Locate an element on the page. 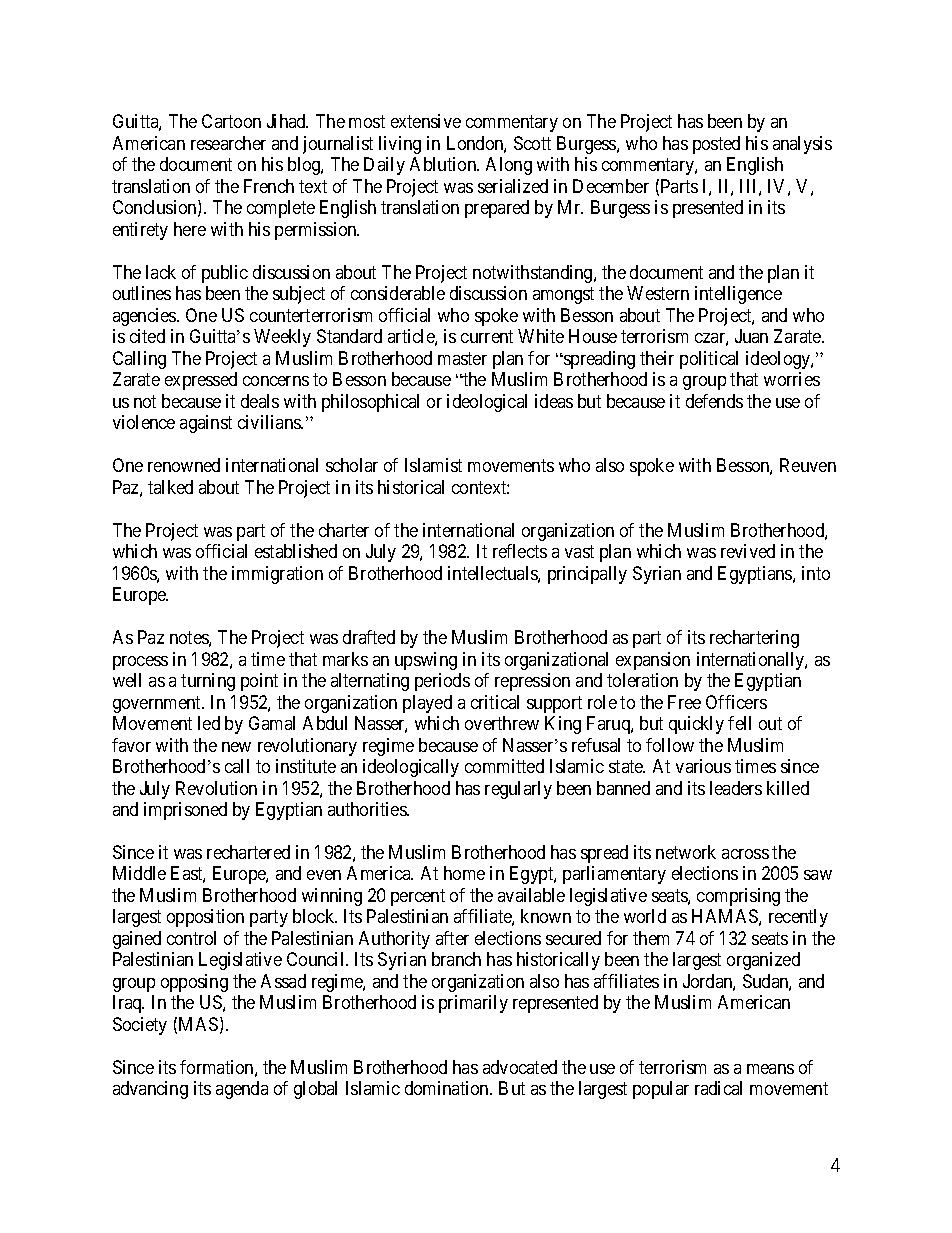 The height and width of the page is (1233, 952). committed is located at coordinates (504, 766).
